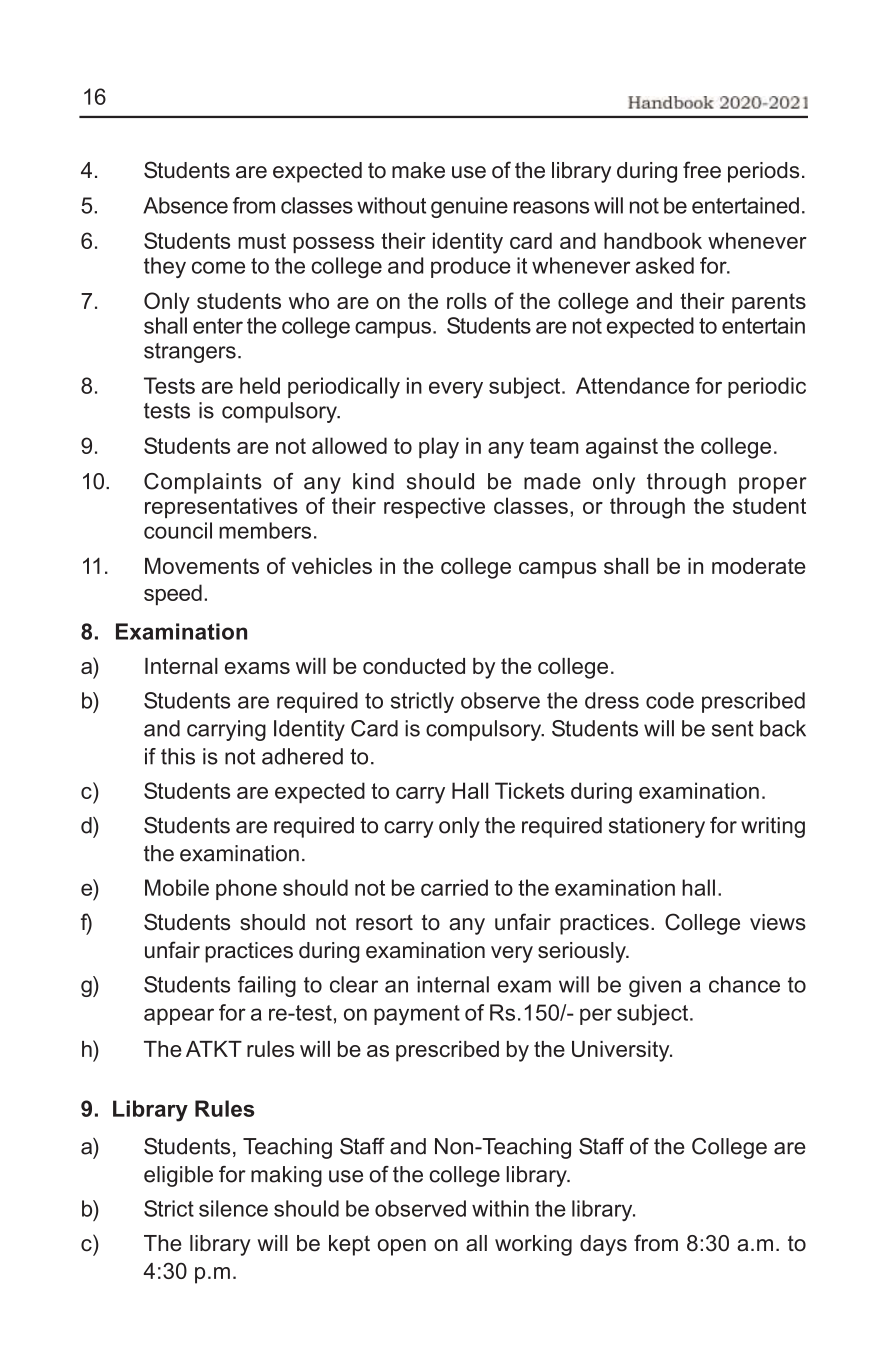 The image size is (887, 1372). What do you see at coordinates (203, 483) in the screenshot?
I see `Complaints` at bounding box center [203, 483].
